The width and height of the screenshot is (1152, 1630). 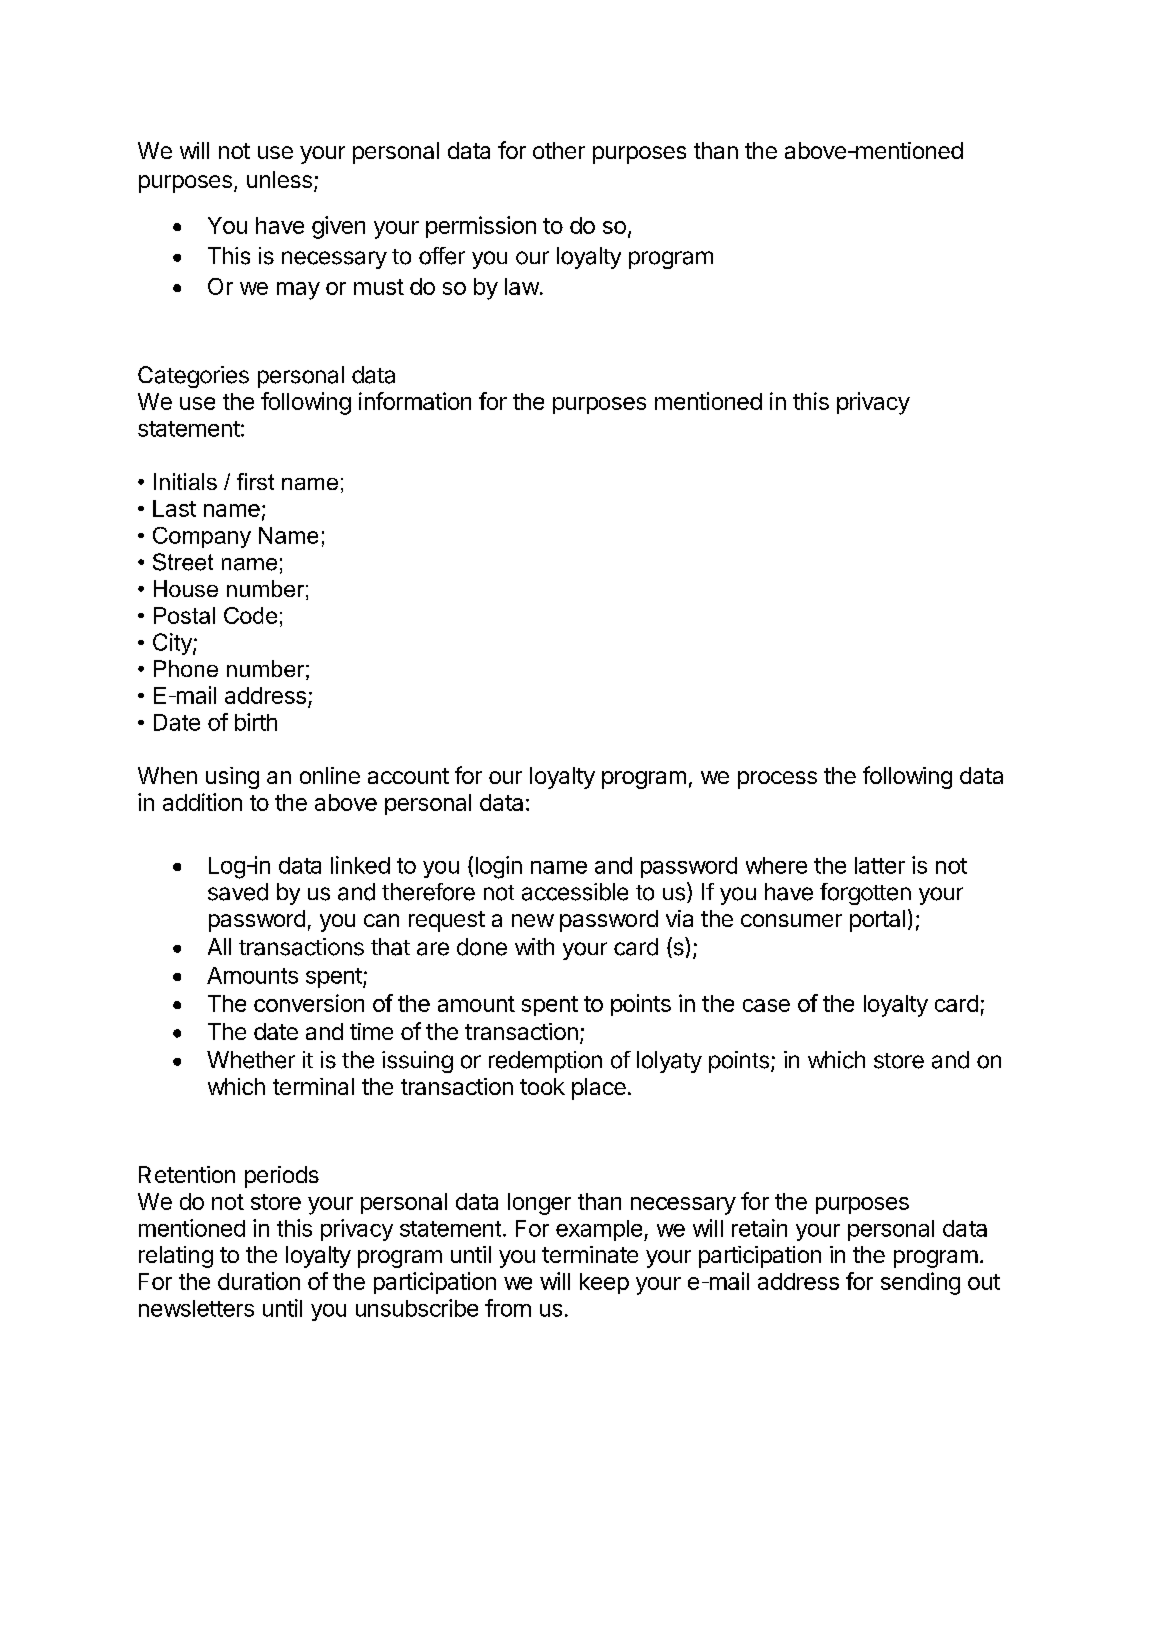 What do you see at coordinates (559, 150) in the screenshot?
I see `other` at bounding box center [559, 150].
